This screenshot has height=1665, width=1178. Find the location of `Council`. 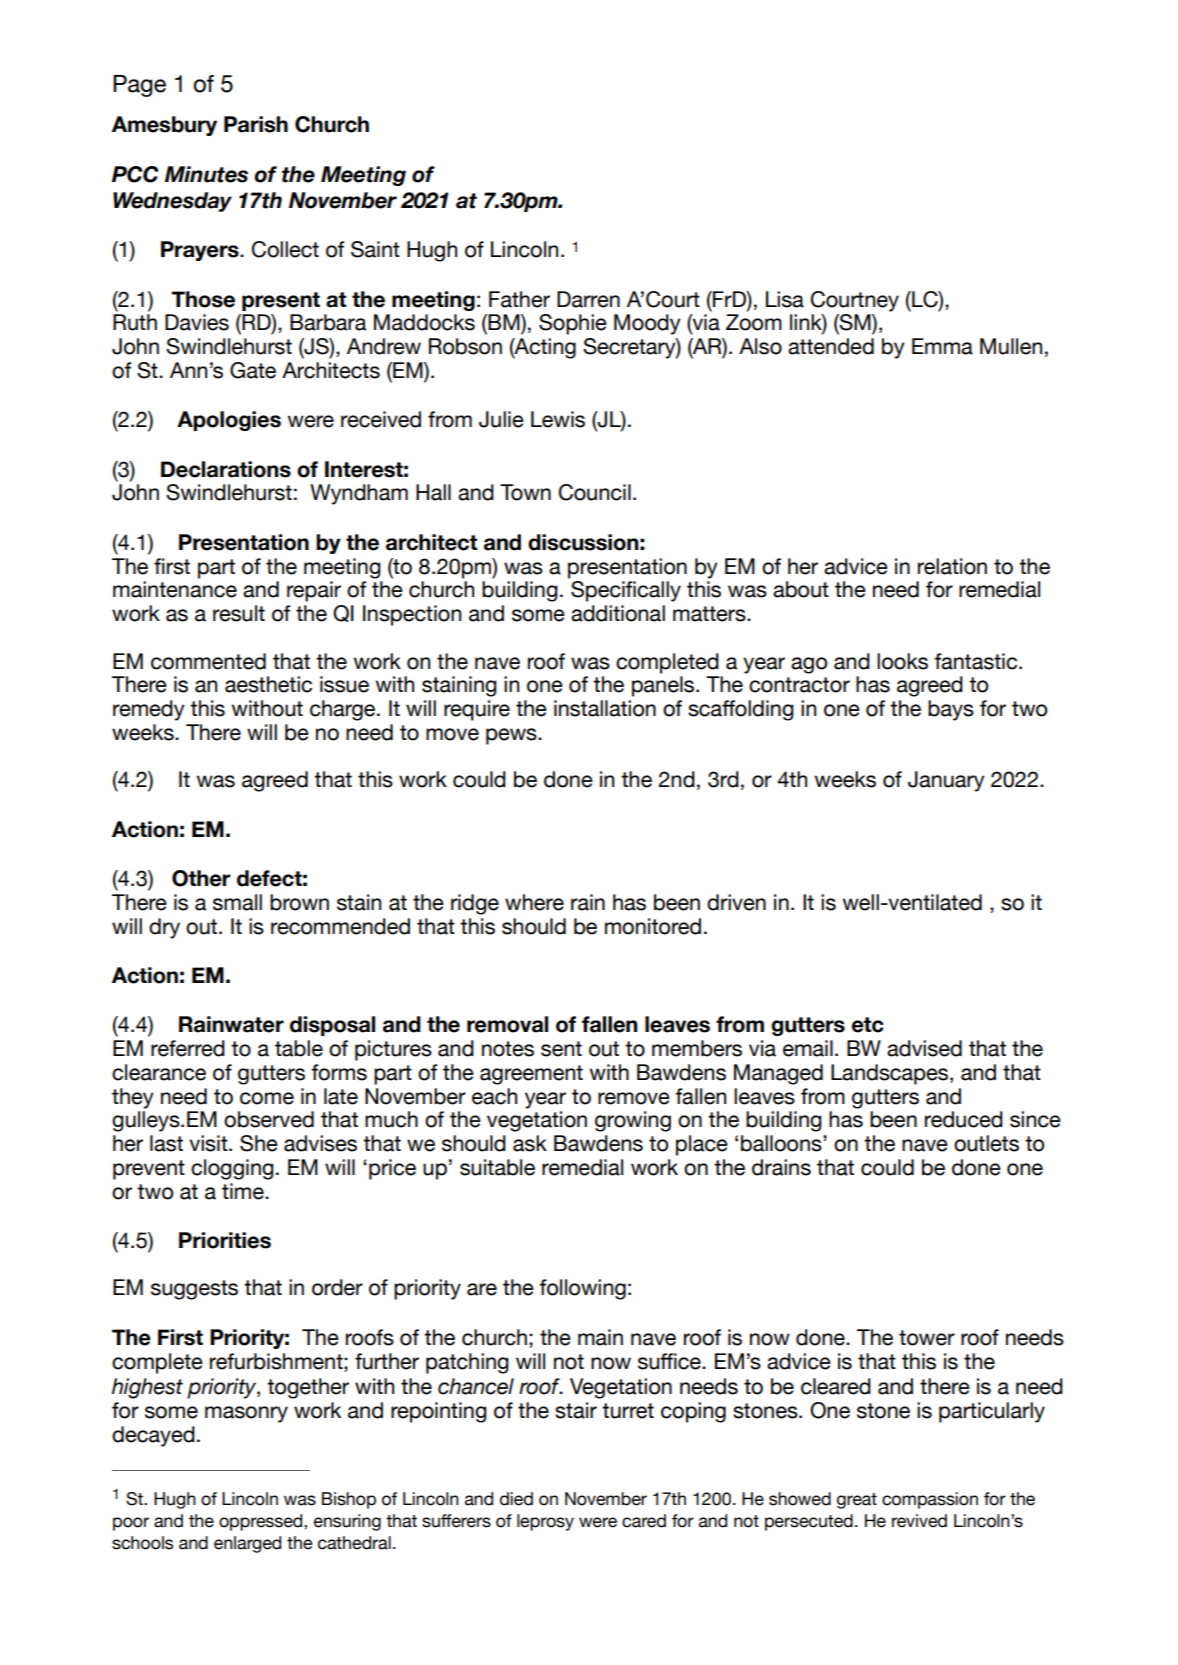

Council is located at coordinates (595, 492).
